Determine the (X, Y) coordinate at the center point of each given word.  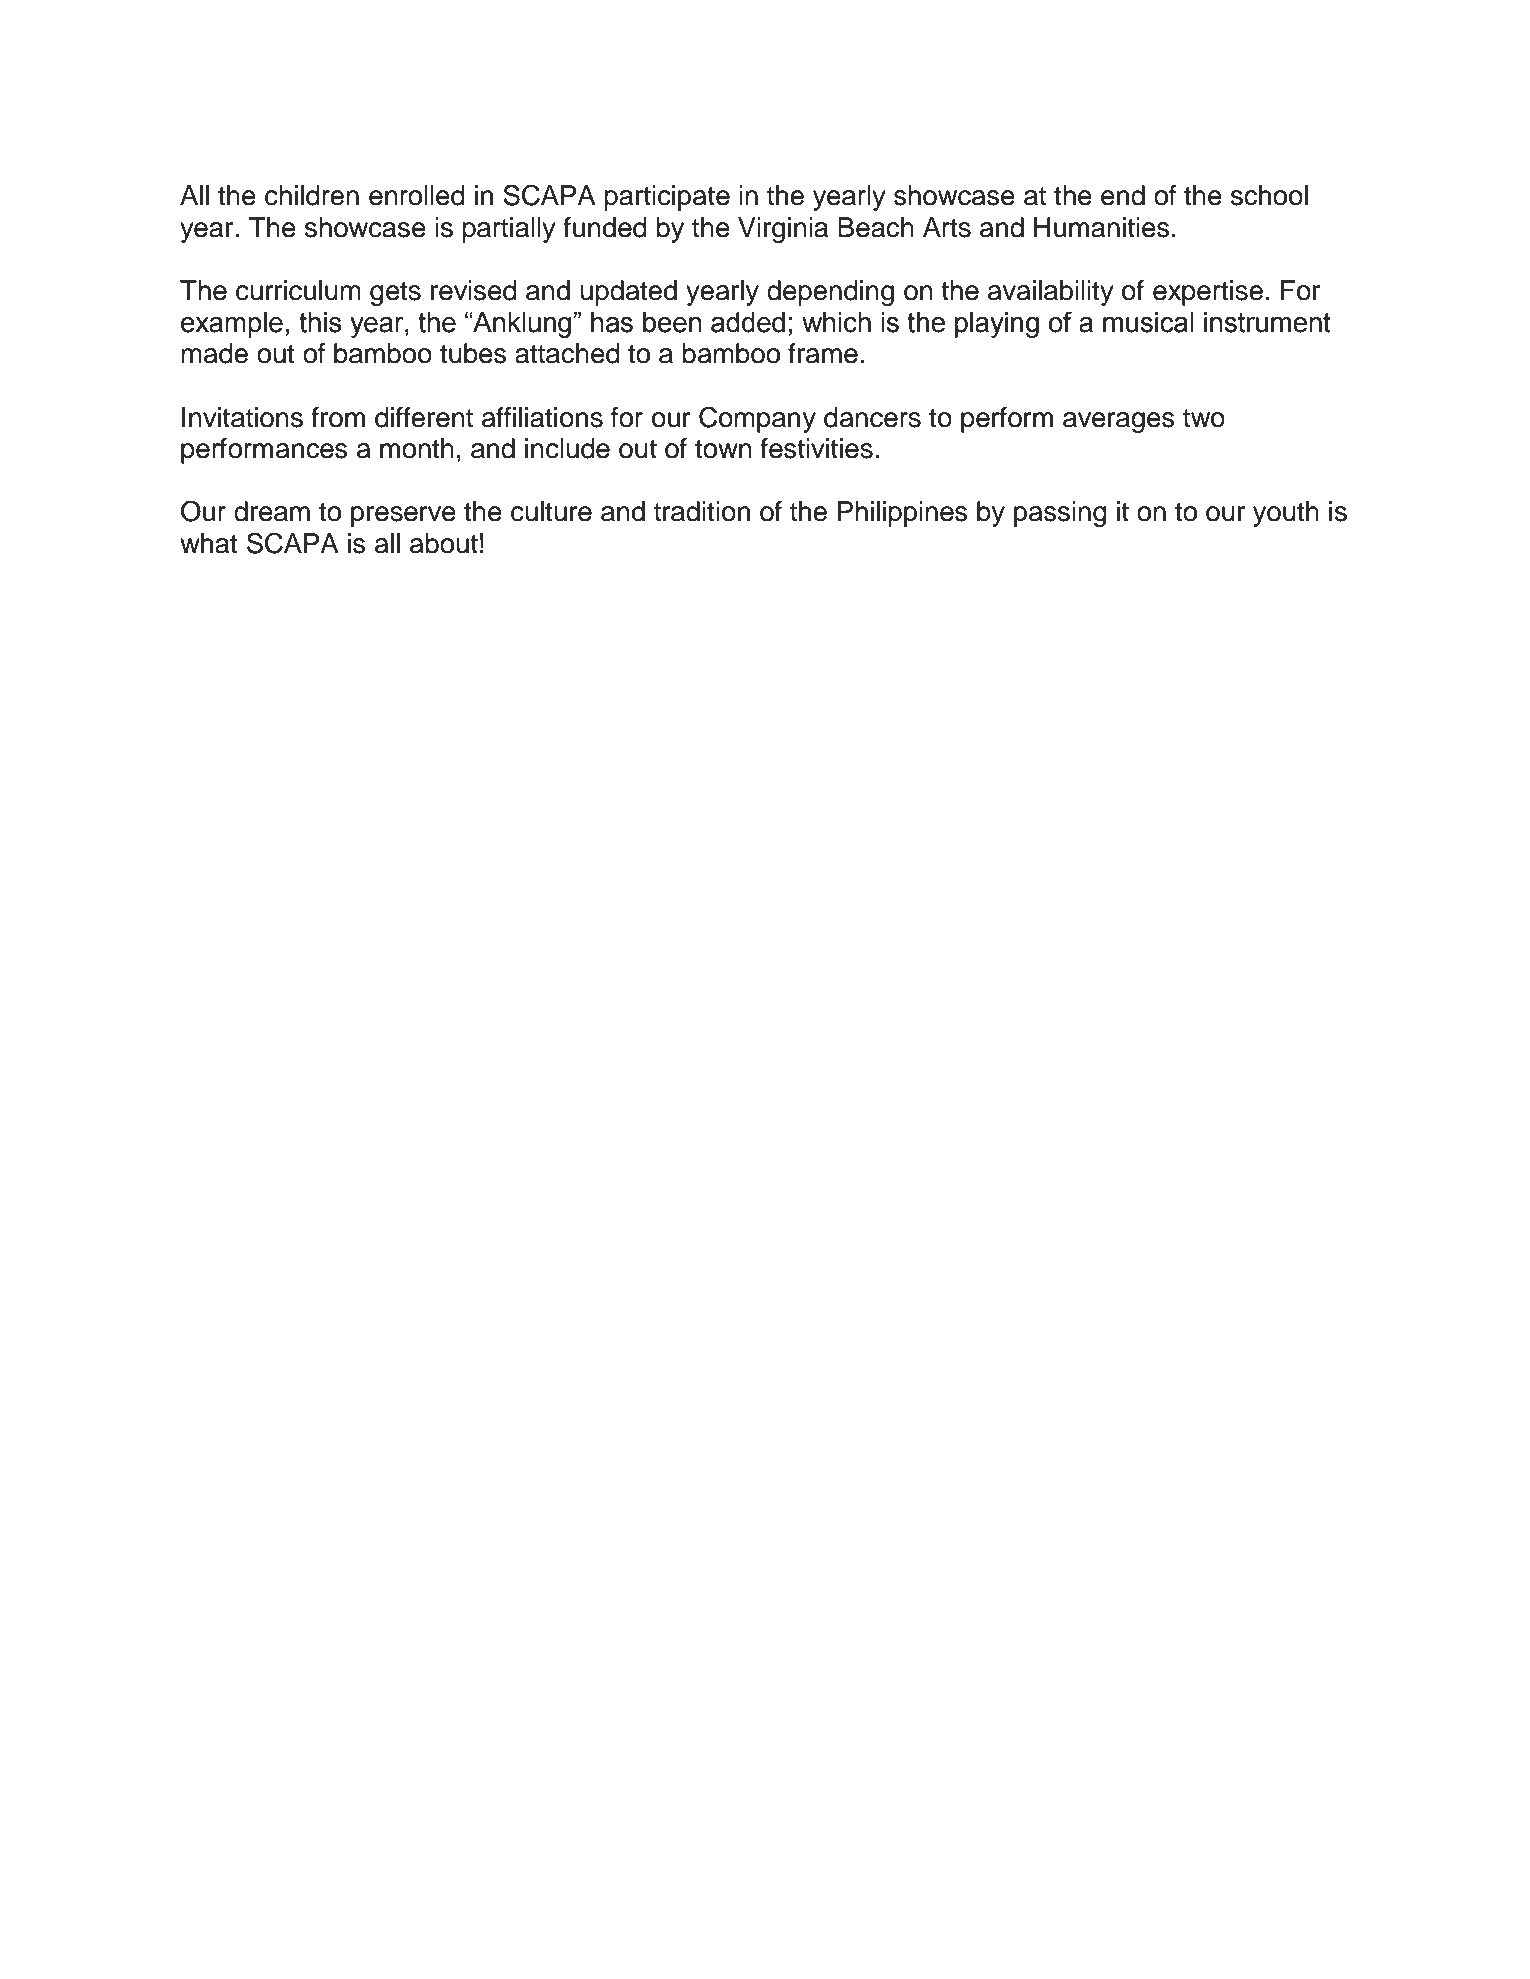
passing (1060, 514)
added (748, 322)
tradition (702, 511)
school (1269, 195)
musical (1148, 322)
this (320, 322)
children (312, 195)
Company (757, 419)
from (338, 417)
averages (1119, 422)
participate (667, 198)
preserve (403, 516)
